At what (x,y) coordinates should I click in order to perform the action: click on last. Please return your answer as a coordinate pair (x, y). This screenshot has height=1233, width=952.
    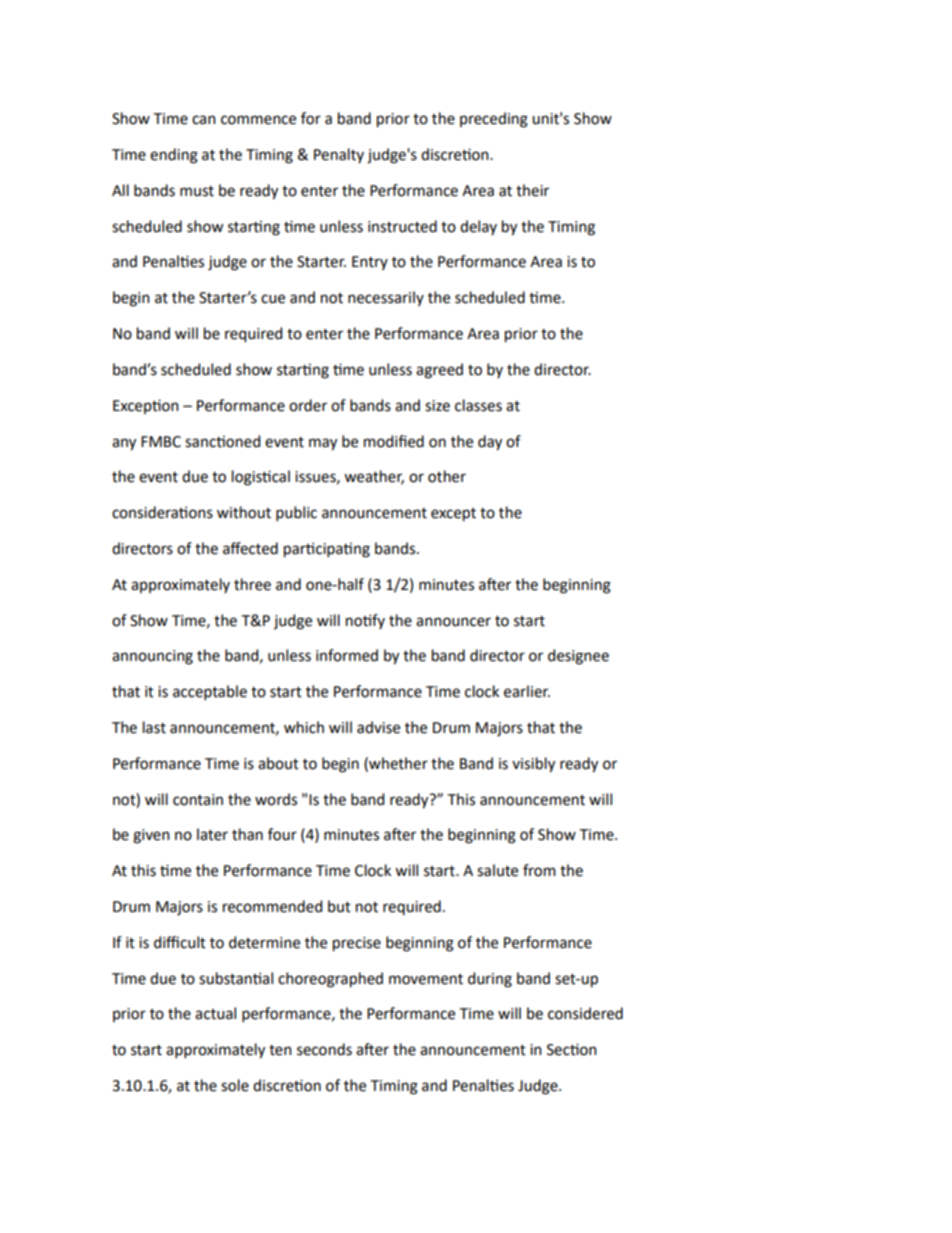
    Looking at the image, I should click on (154, 727).
